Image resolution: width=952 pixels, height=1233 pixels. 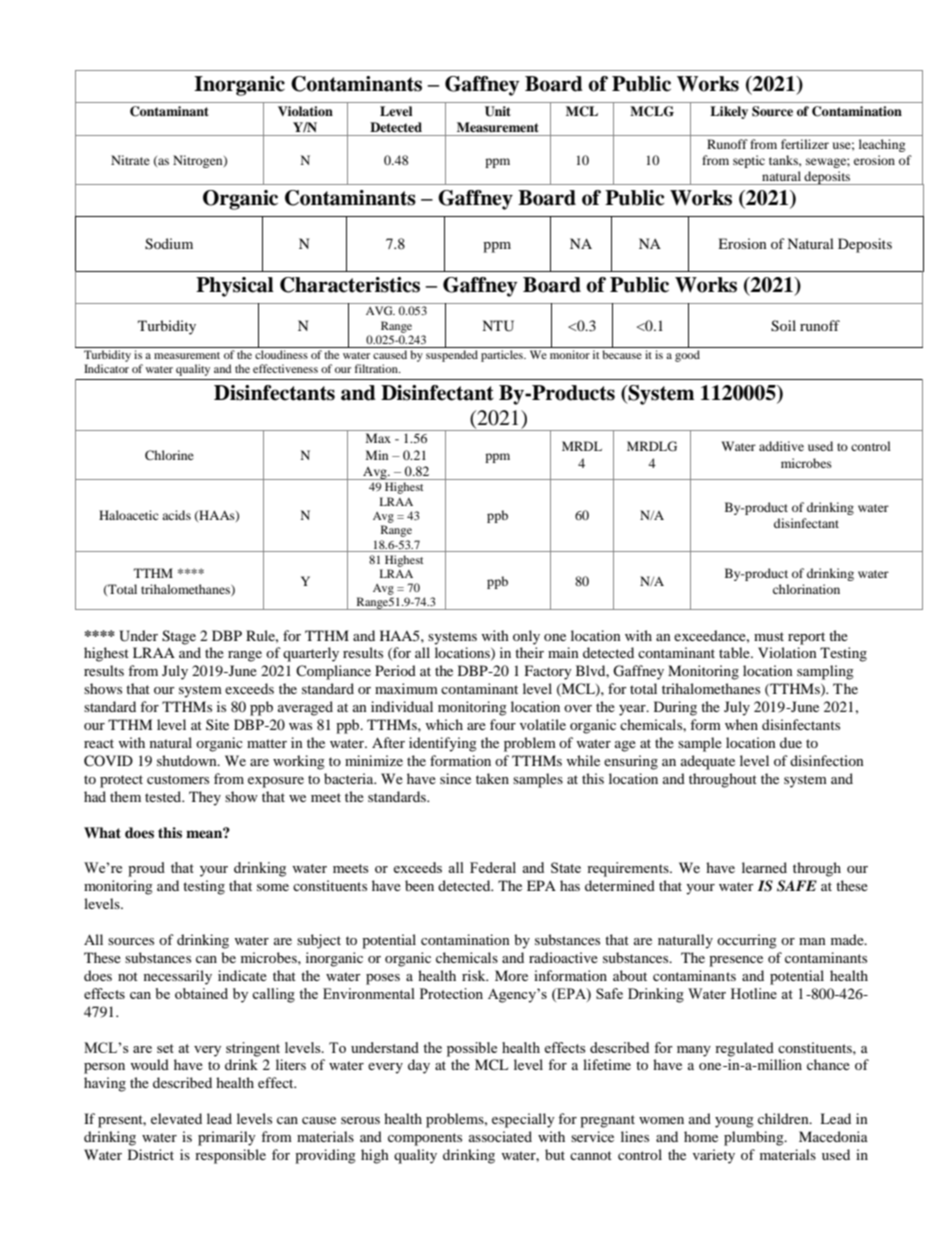 What do you see at coordinates (503, 356) in the document?
I see `particles` at bounding box center [503, 356].
